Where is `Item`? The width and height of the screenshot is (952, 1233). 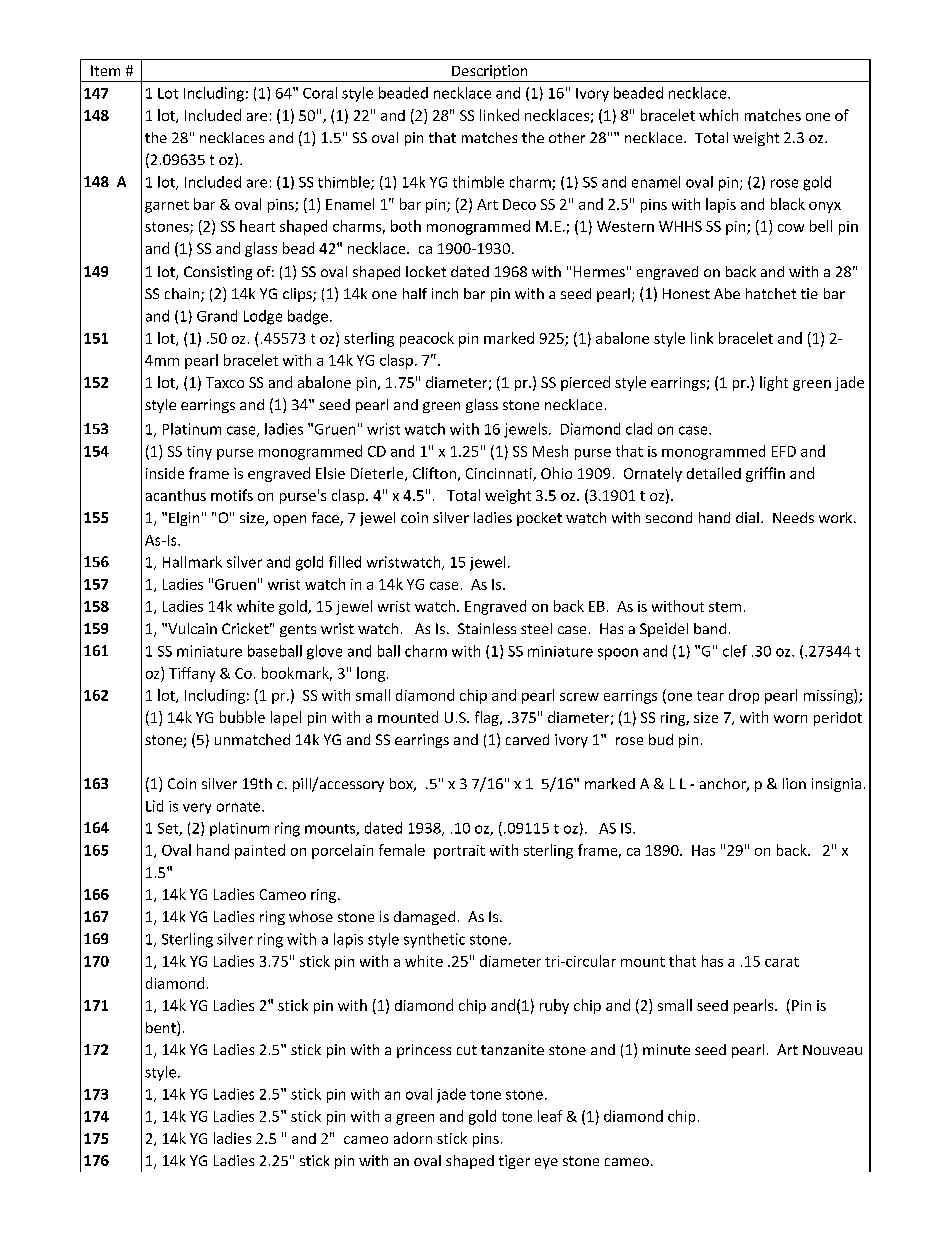
Item is located at coordinates (105, 70).
